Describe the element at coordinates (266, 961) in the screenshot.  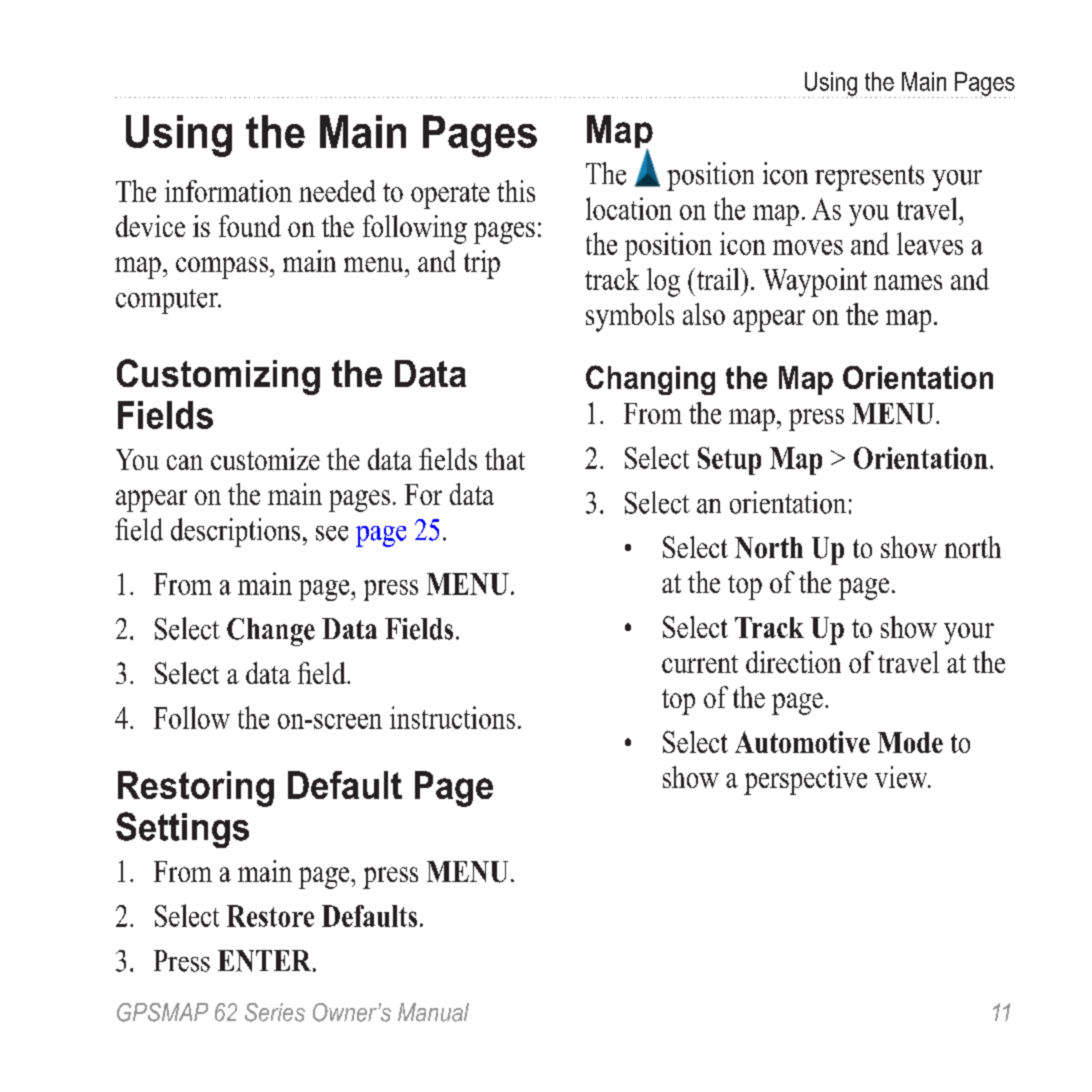
I see `enter` at that location.
